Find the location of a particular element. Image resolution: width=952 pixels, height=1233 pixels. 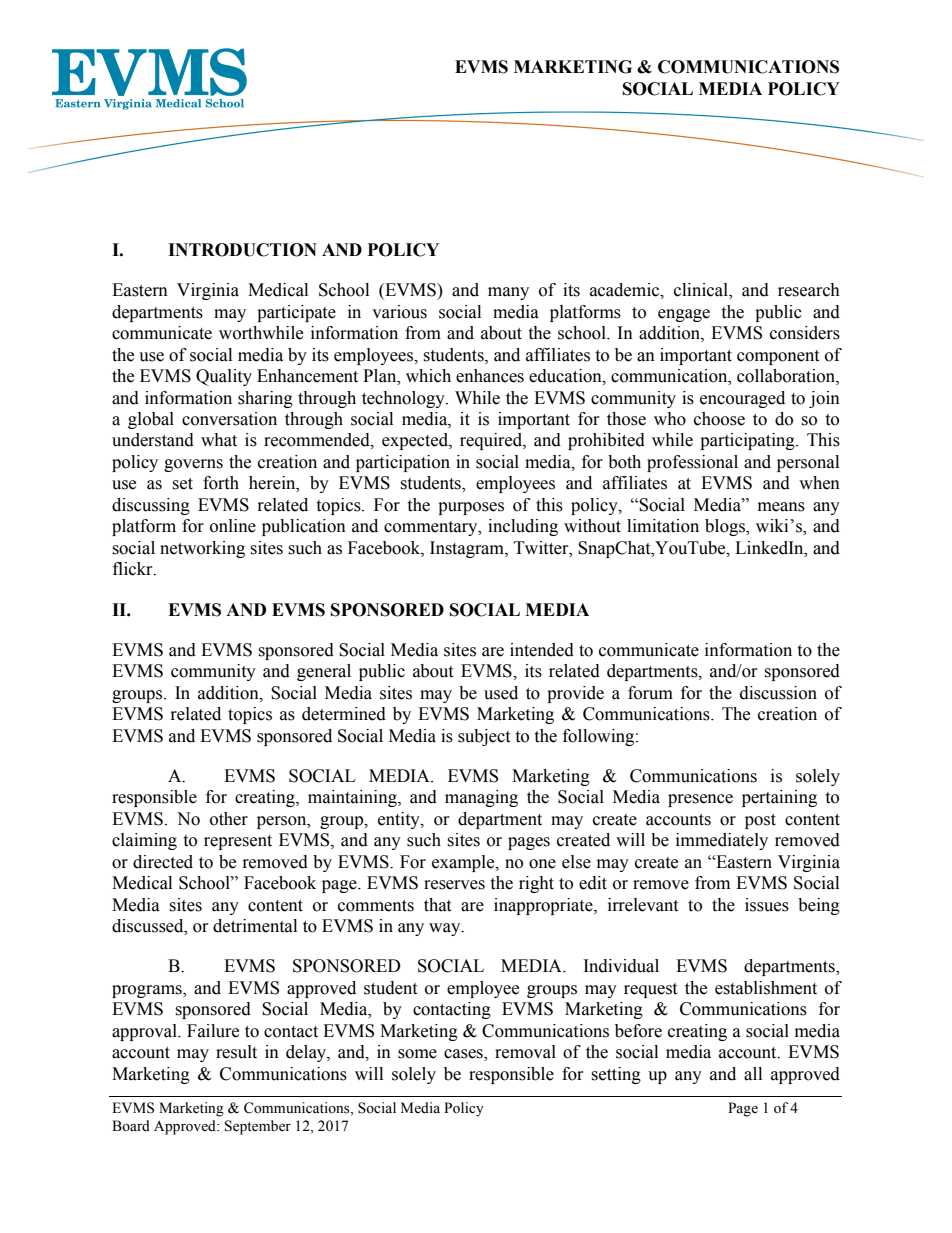

blogs is located at coordinates (726, 527).
